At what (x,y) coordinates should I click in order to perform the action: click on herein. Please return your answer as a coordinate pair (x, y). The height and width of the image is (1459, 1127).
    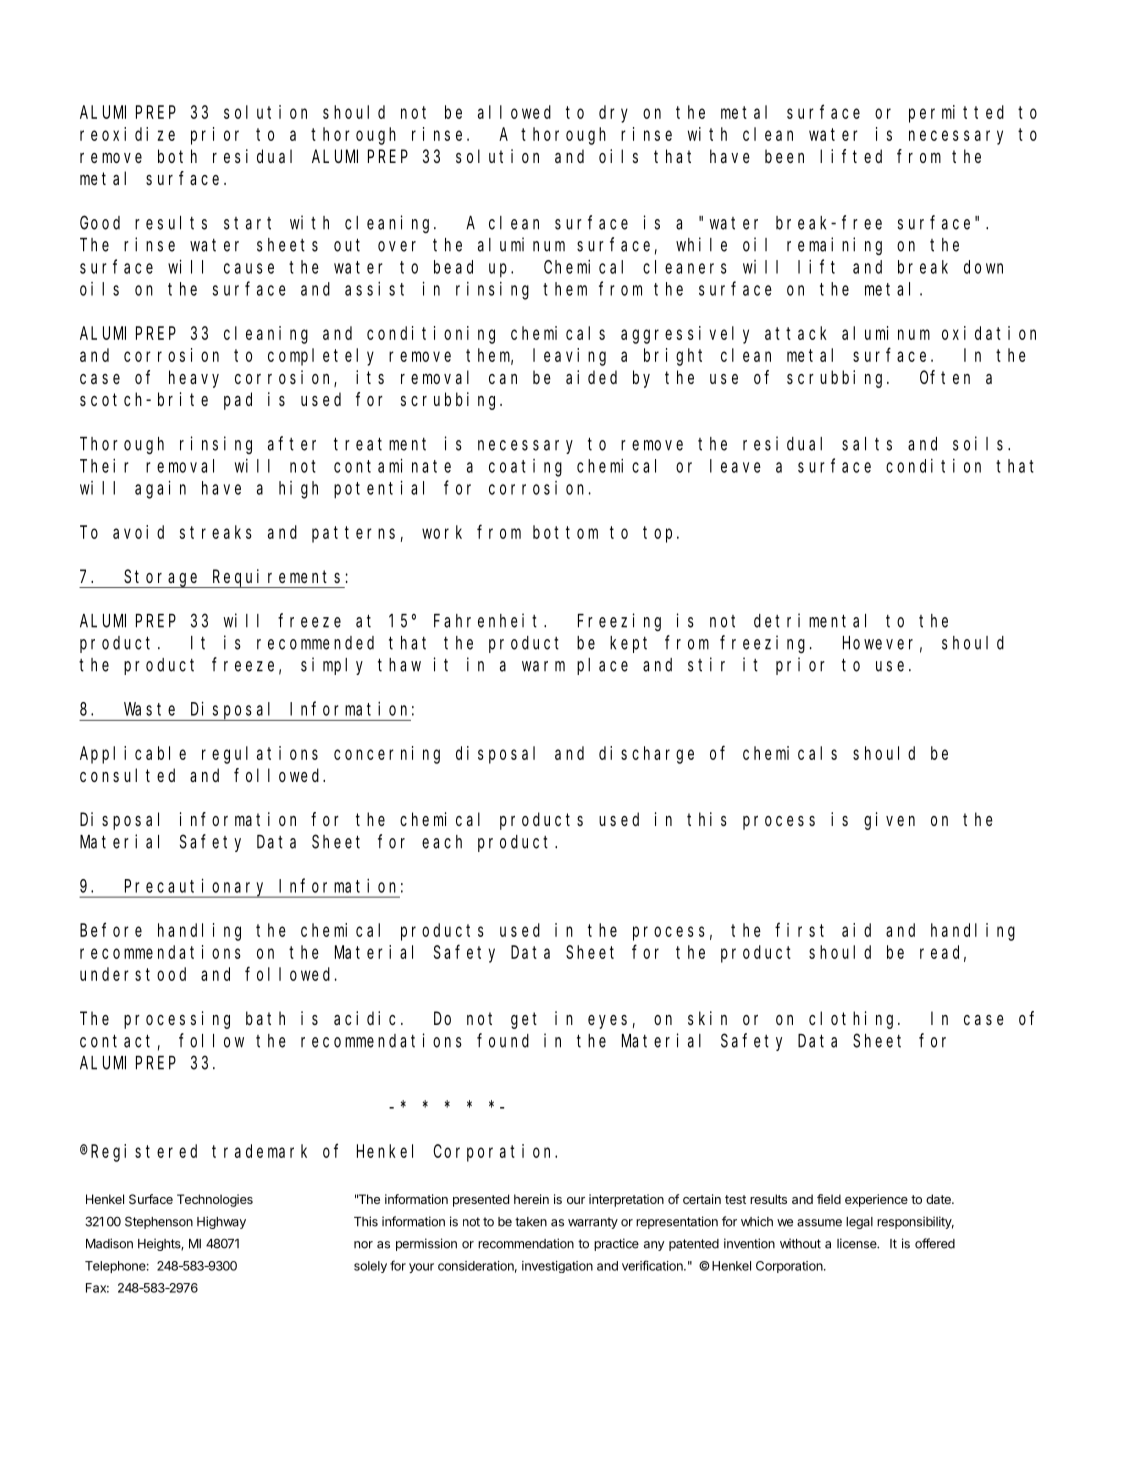
    Looking at the image, I should click on (531, 1199).
